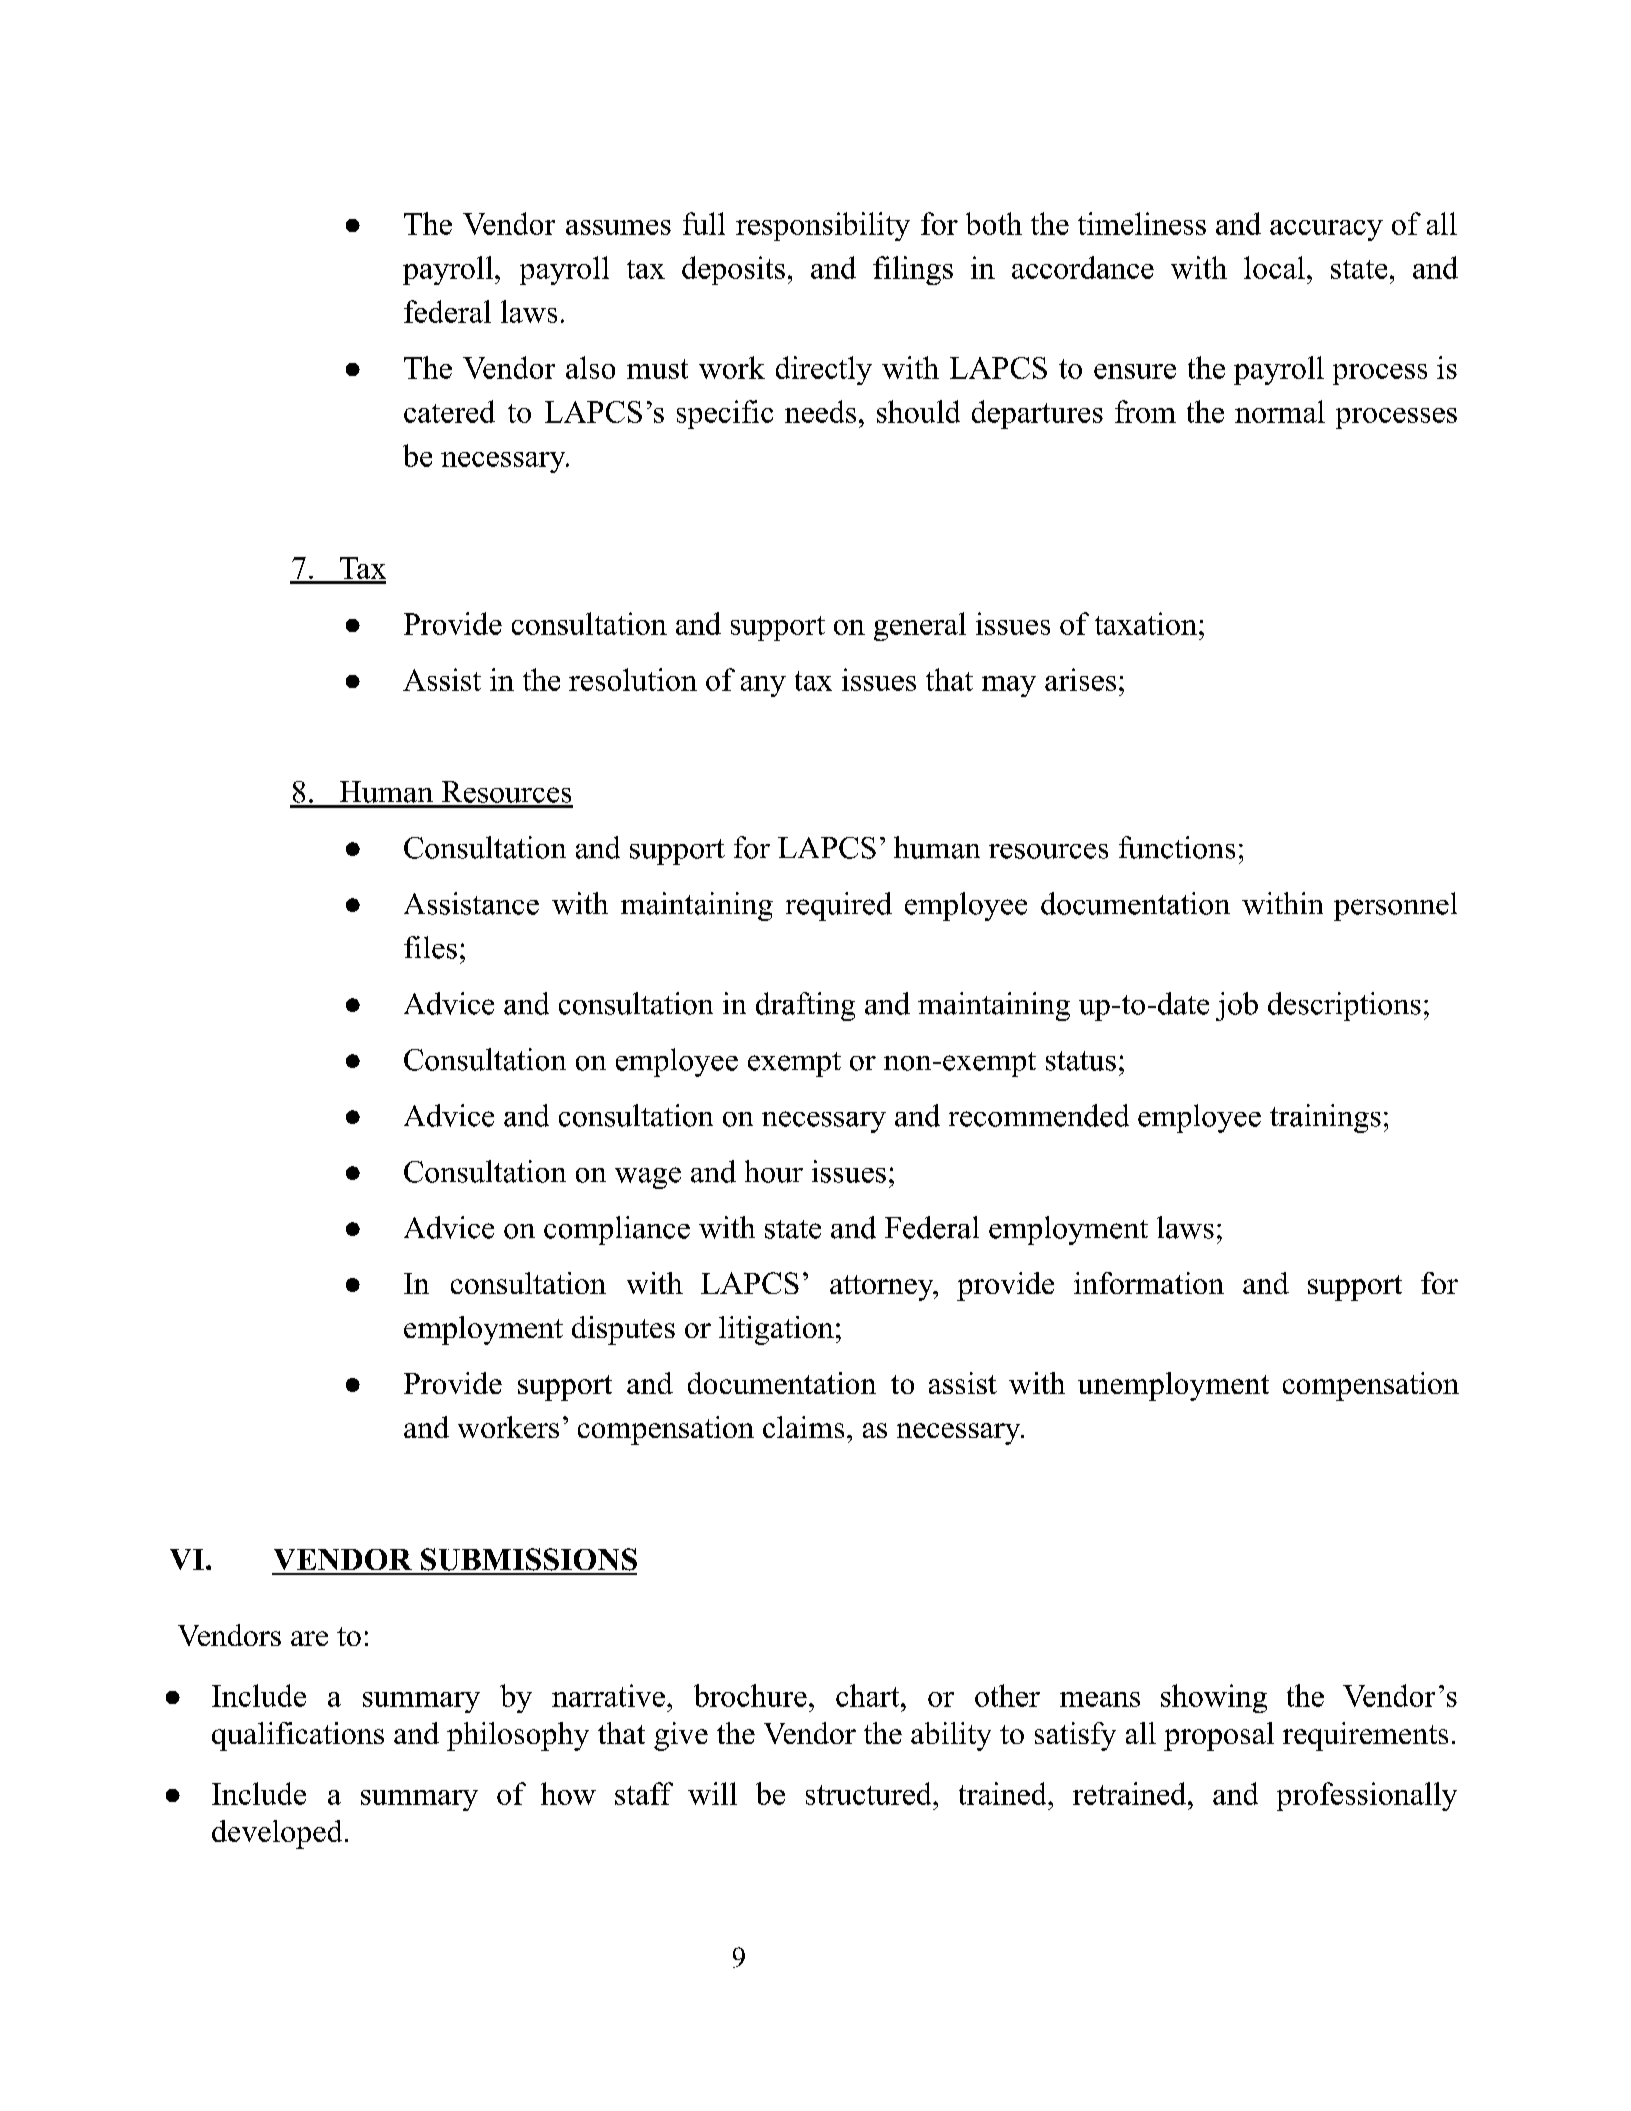 This page has width=1631, height=2111. Describe the element at coordinates (823, 226) in the page. I see `responsibility` at that location.
